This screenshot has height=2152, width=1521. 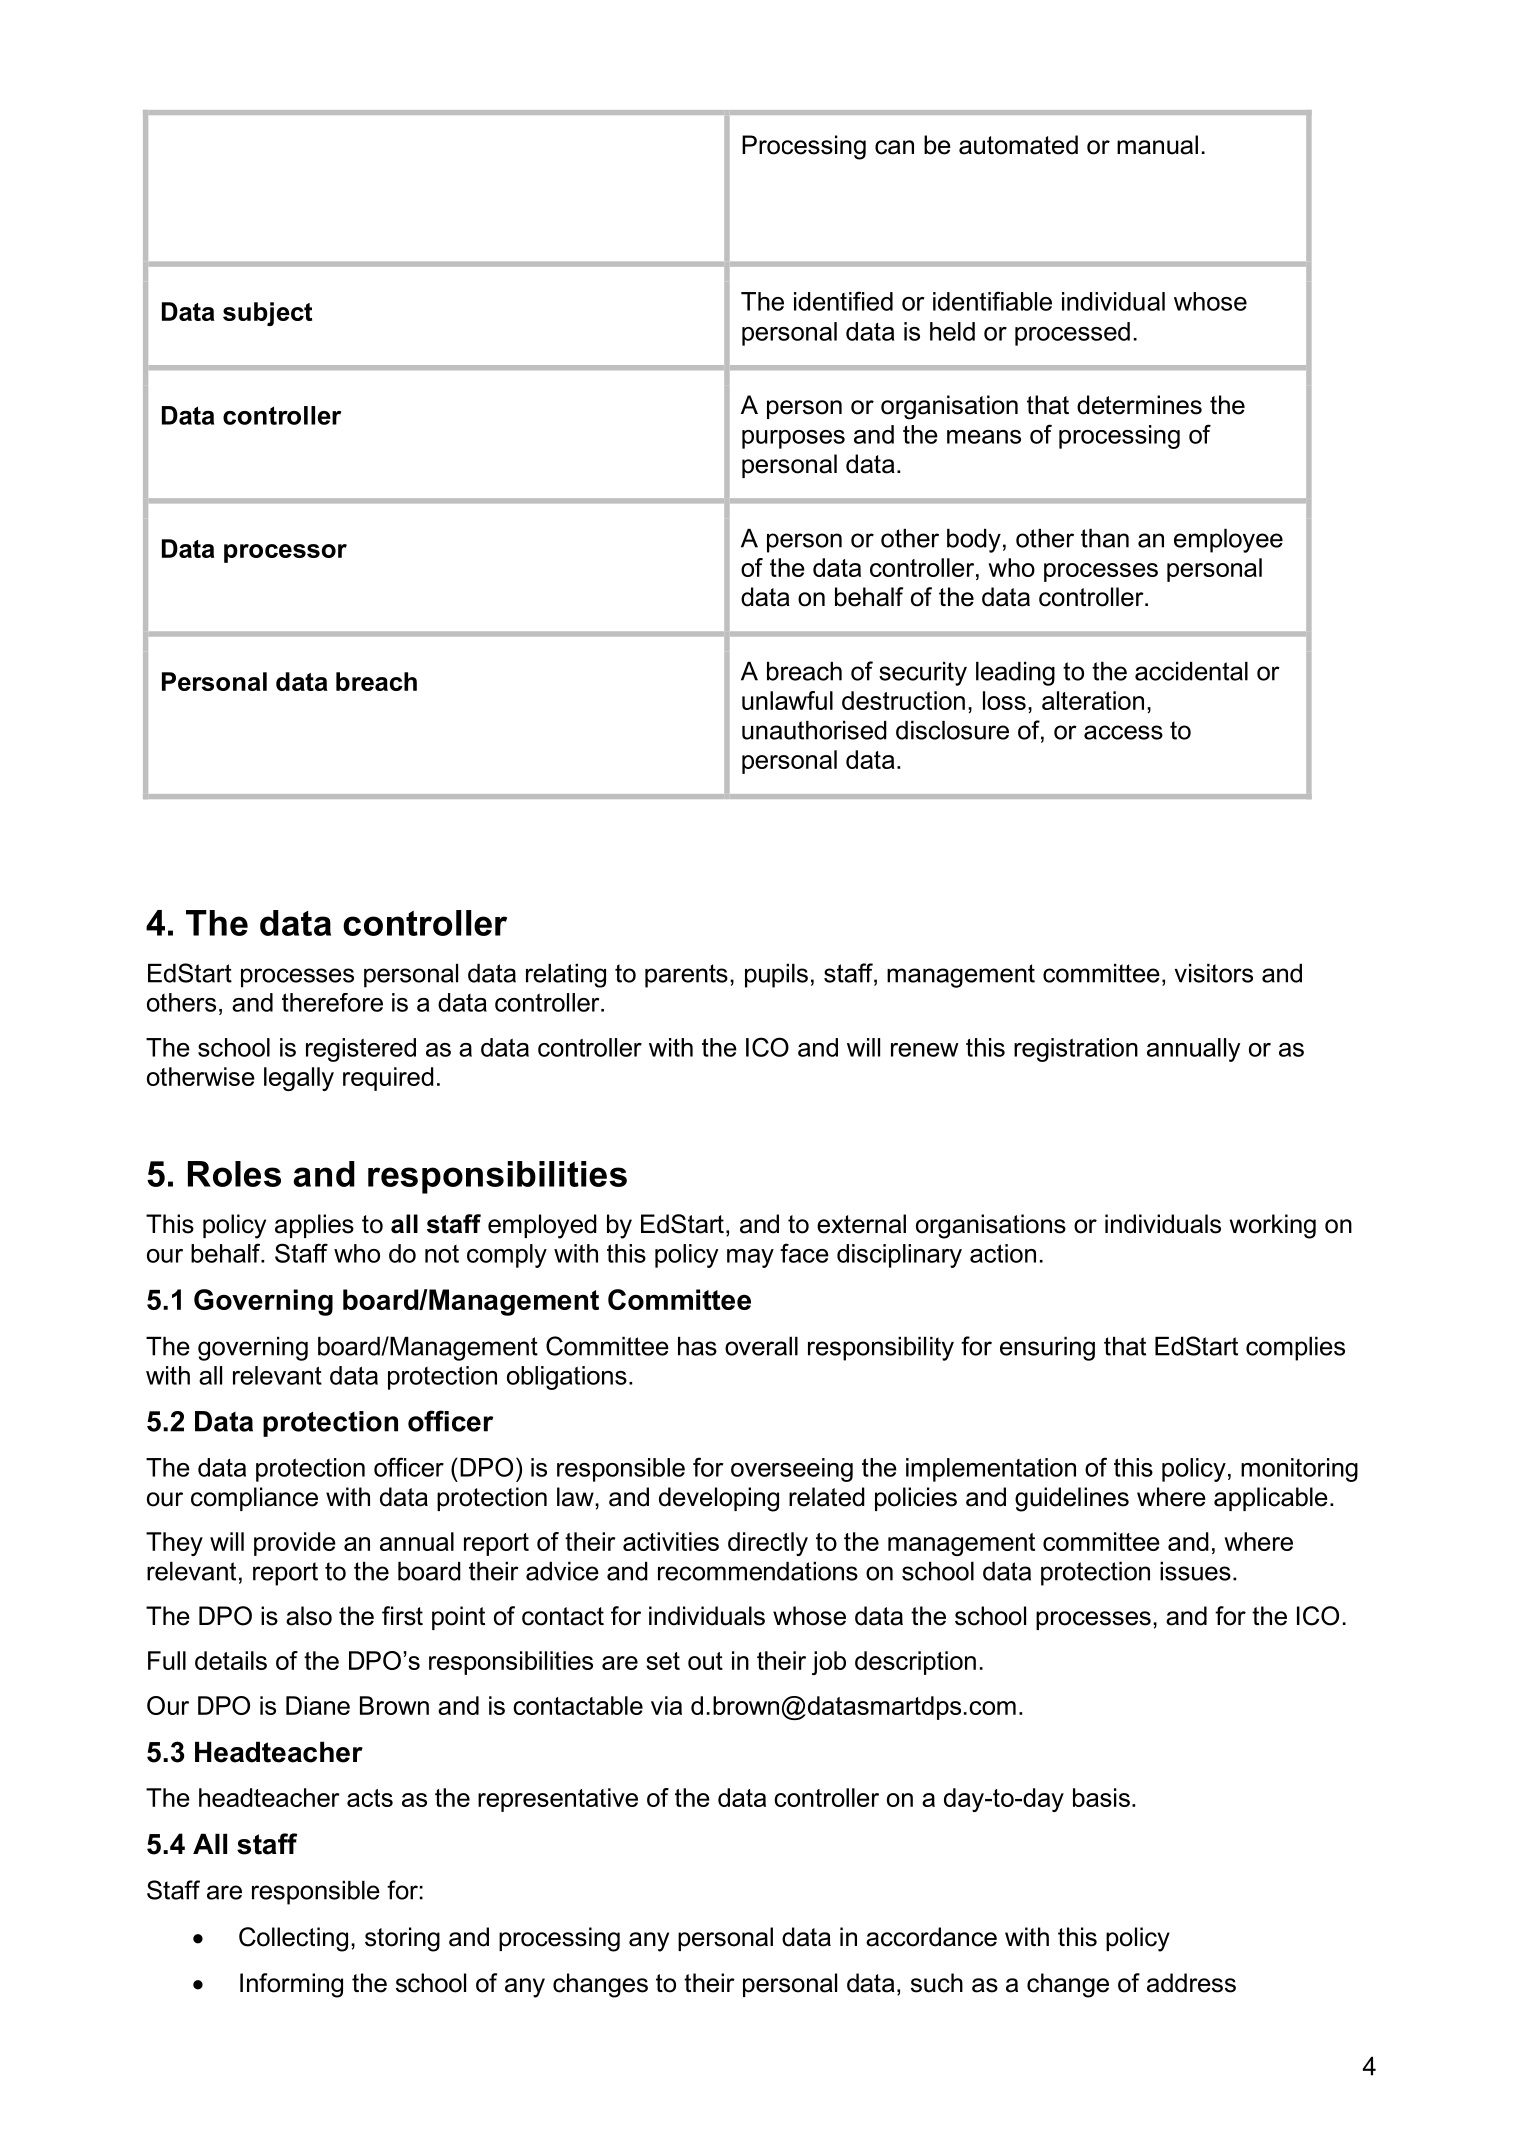 What do you see at coordinates (1076, 1050) in the screenshot?
I see `registration` at bounding box center [1076, 1050].
